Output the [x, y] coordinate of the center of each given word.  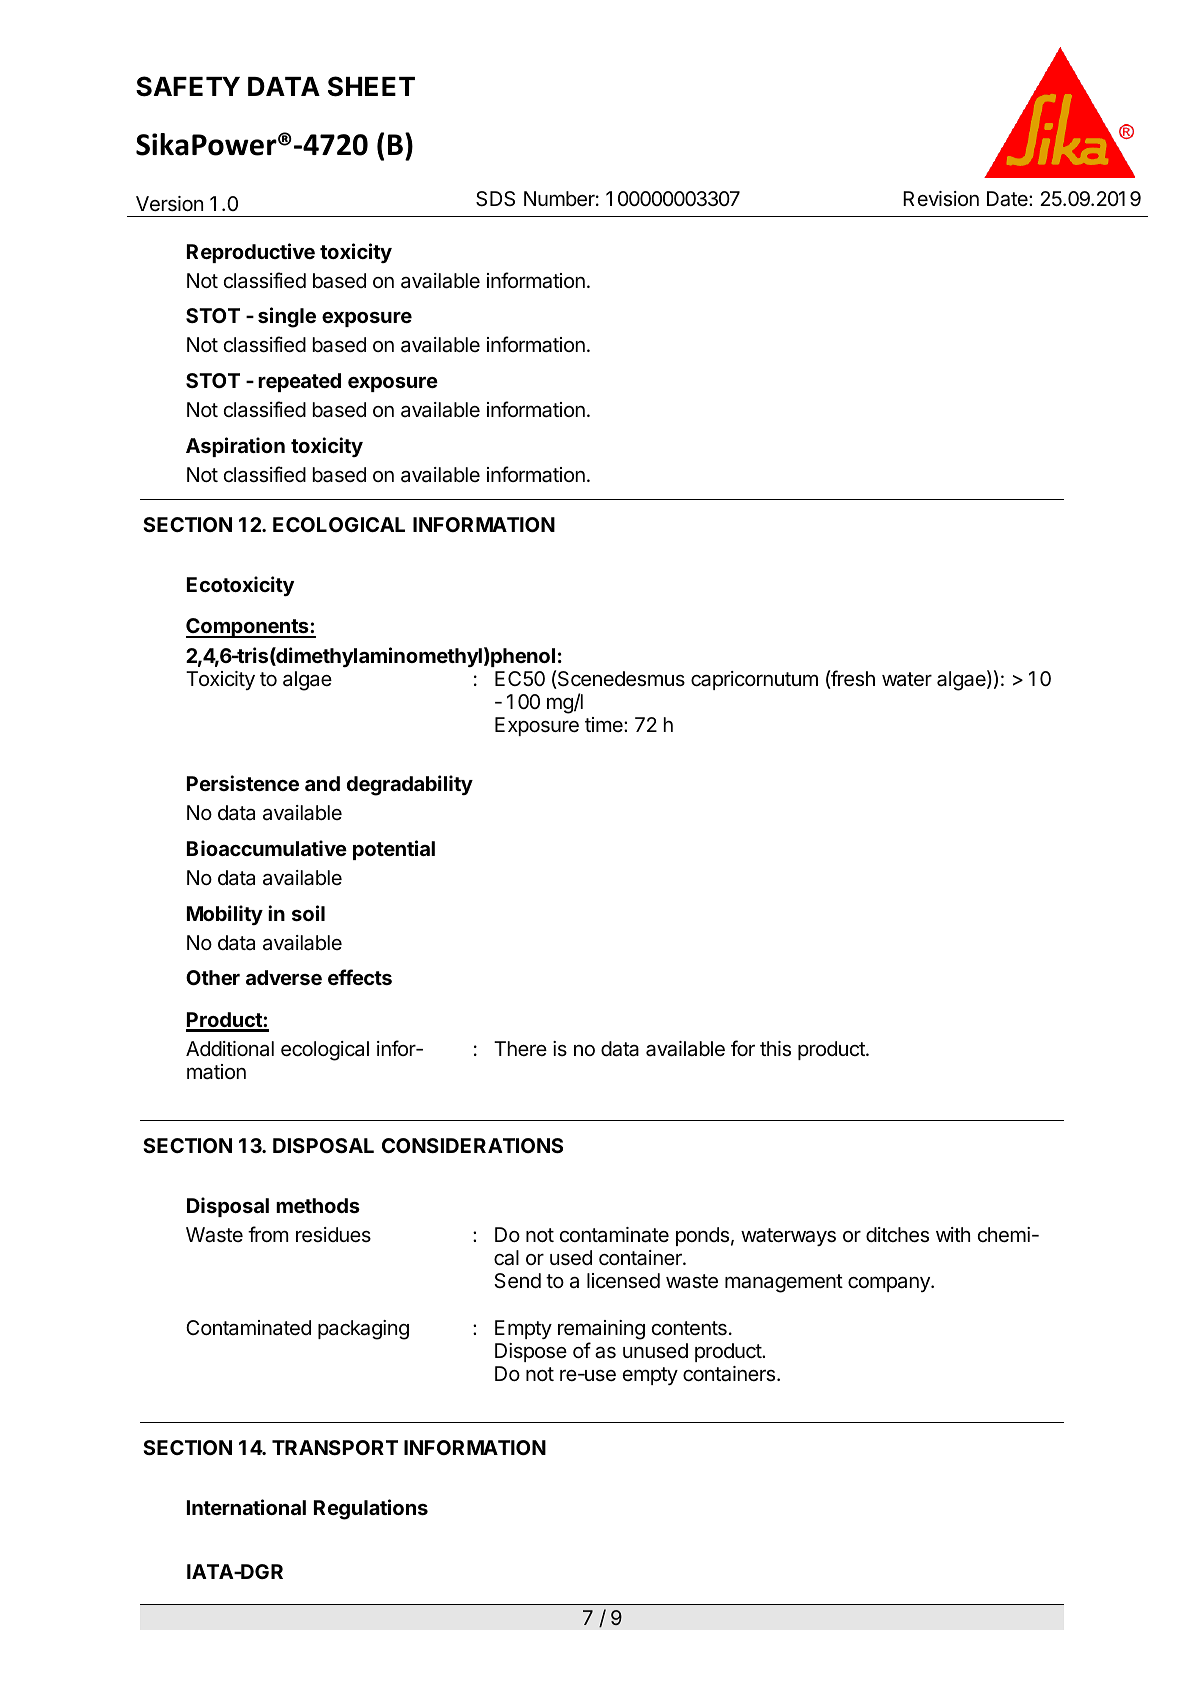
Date [1008, 199]
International [246, 1507]
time [605, 724]
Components [248, 628]
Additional [230, 1049]
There [520, 1048]
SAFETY [188, 86]
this [775, 1049]
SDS [495, 199]
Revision [941, 199]
